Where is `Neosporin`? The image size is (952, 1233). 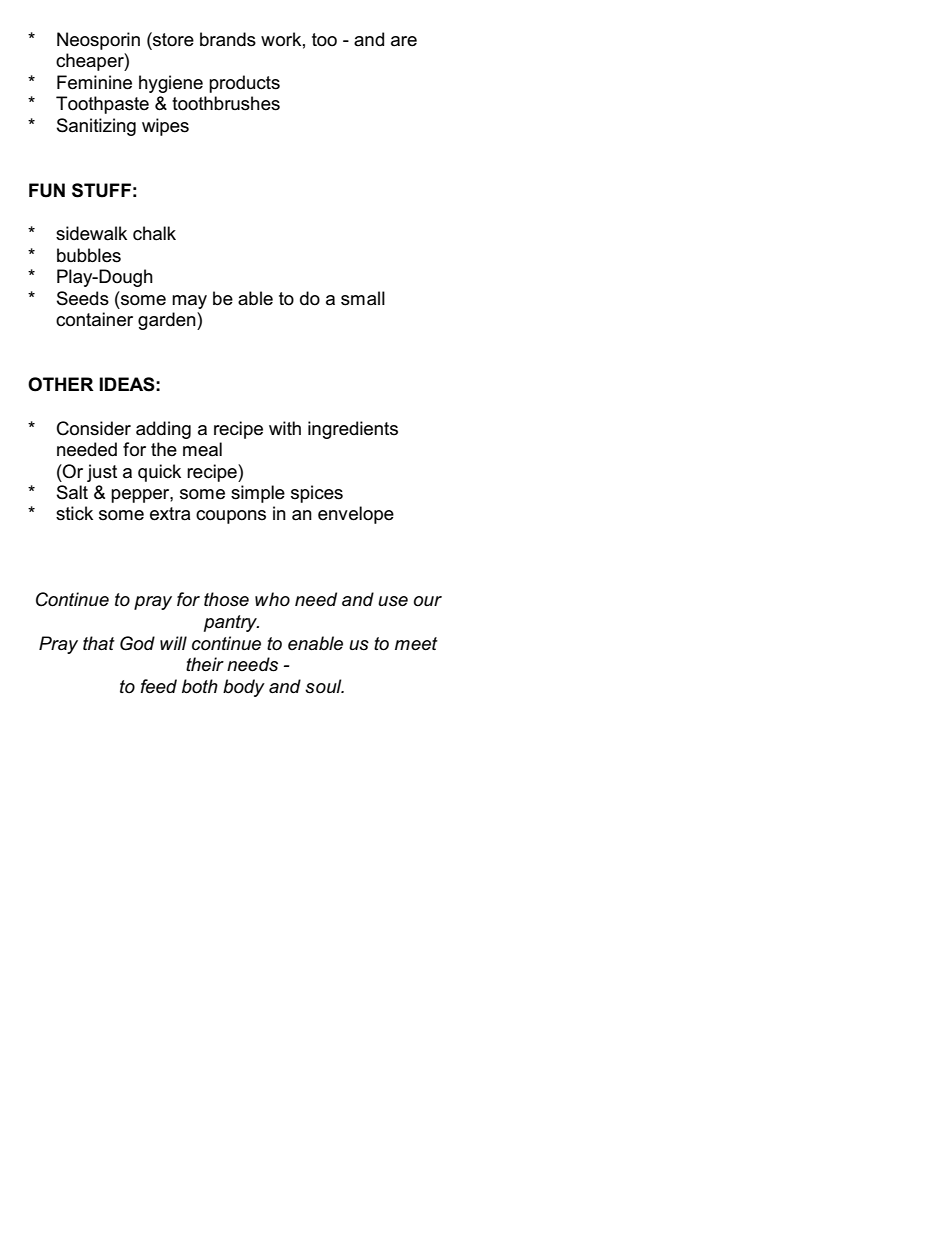
Neosporin is located at coordinates (98, 41).
